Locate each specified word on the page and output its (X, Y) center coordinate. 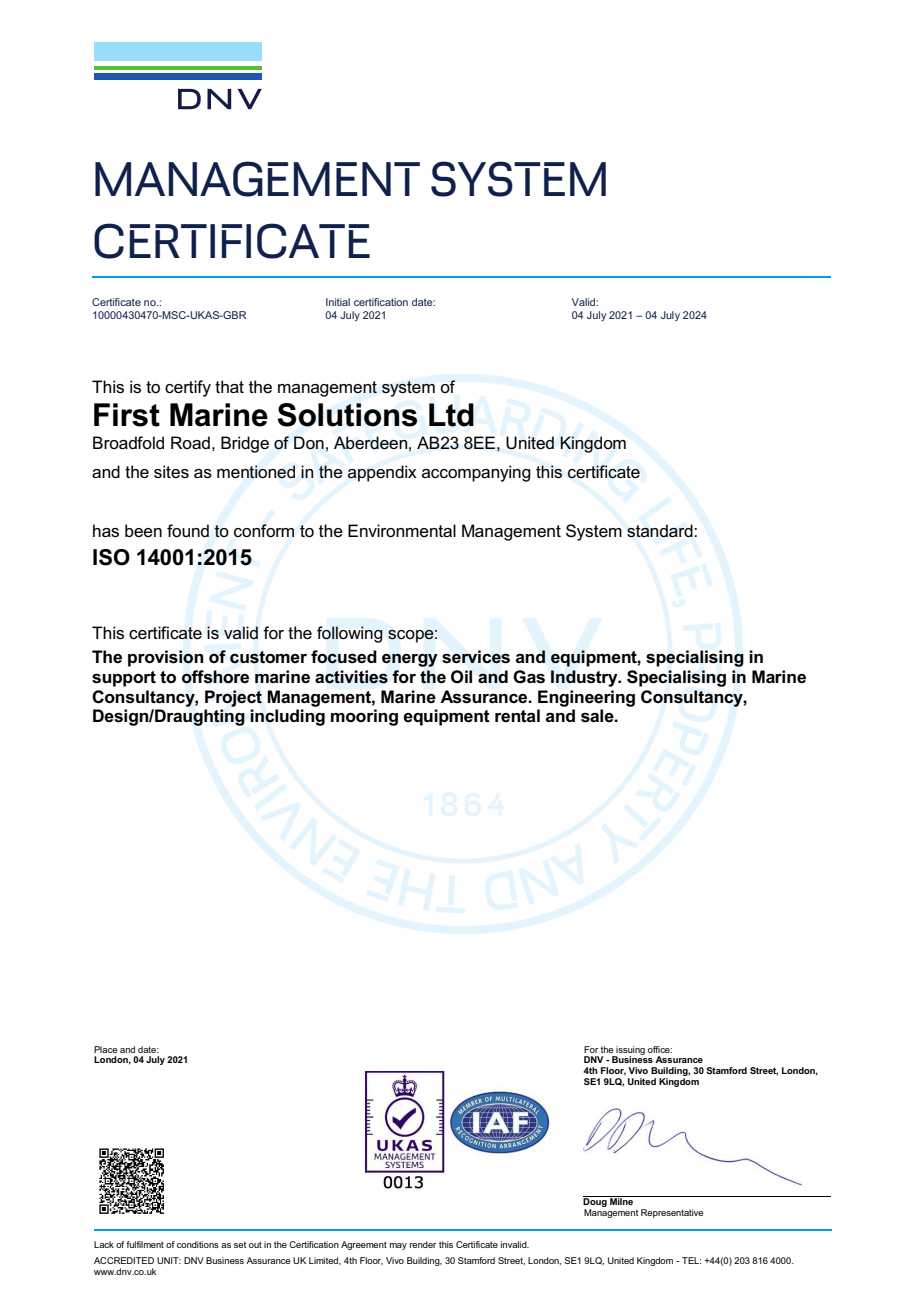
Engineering (586, 698)
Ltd (451, 415)
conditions (198, 1244)
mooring (364, 717)
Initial (338, 302)
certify (188, 388)
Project (233, 698)
